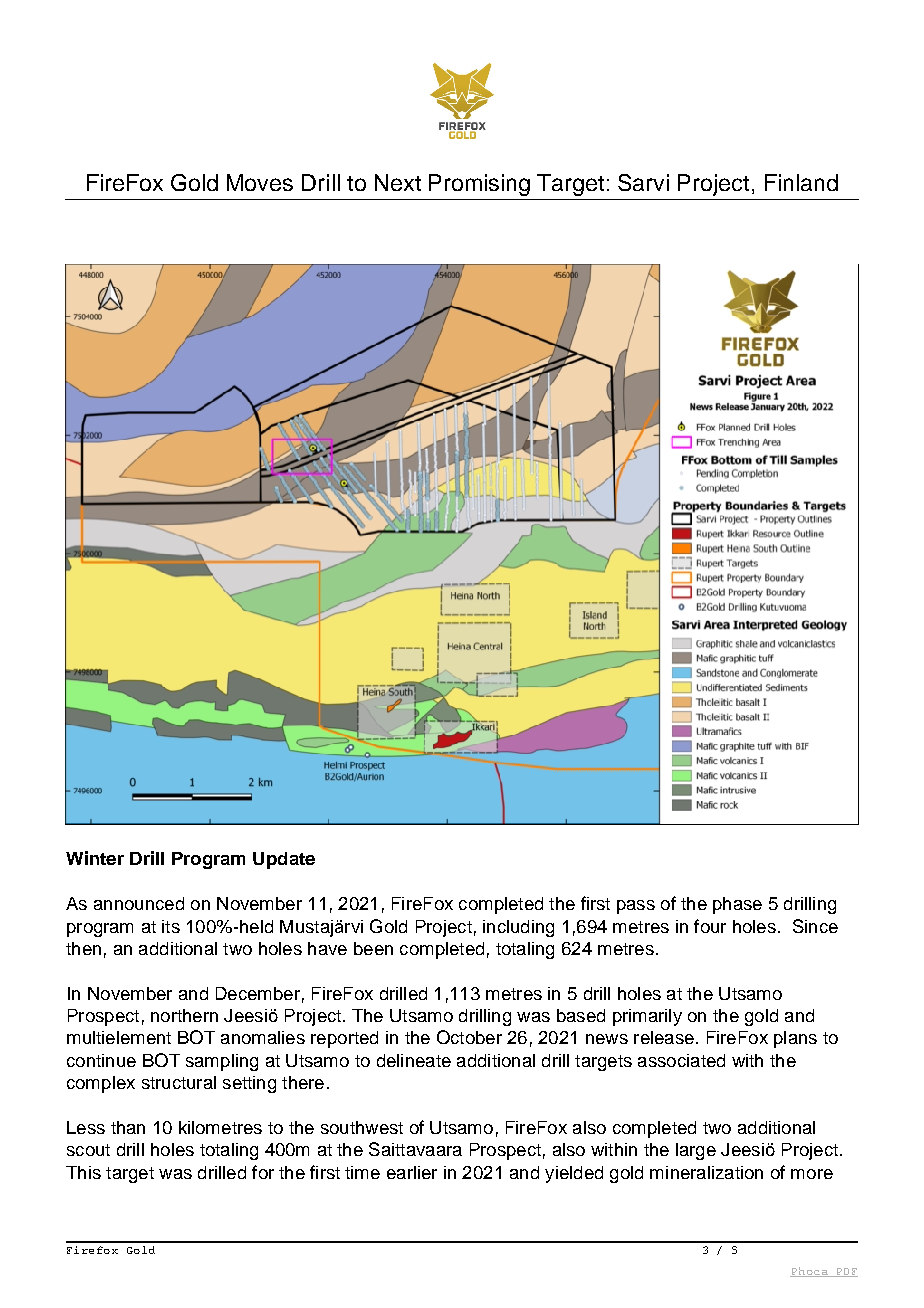 The image size is (924, 1308). Describe the element at coordinates (710, 926) in the page. I see `four` at that location.
